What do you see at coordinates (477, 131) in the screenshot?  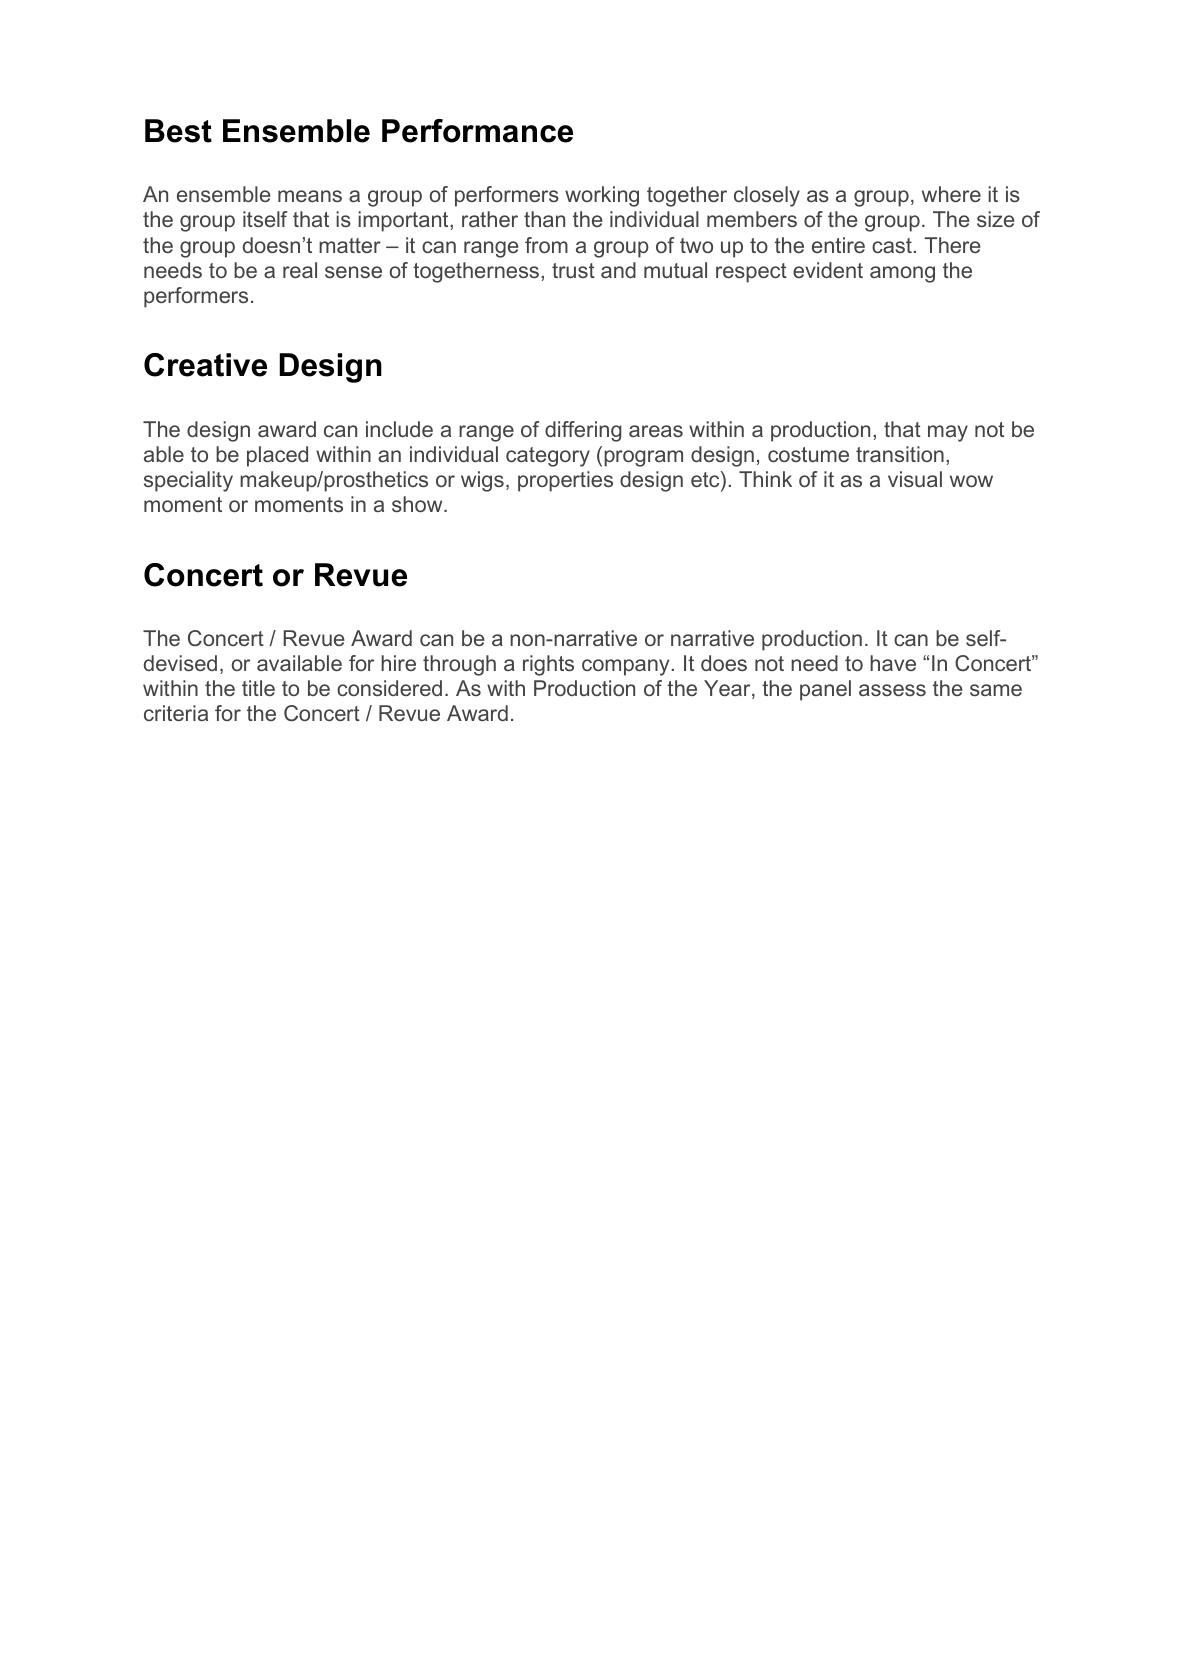 I see `Performance` at bounding box center [477, 131].
